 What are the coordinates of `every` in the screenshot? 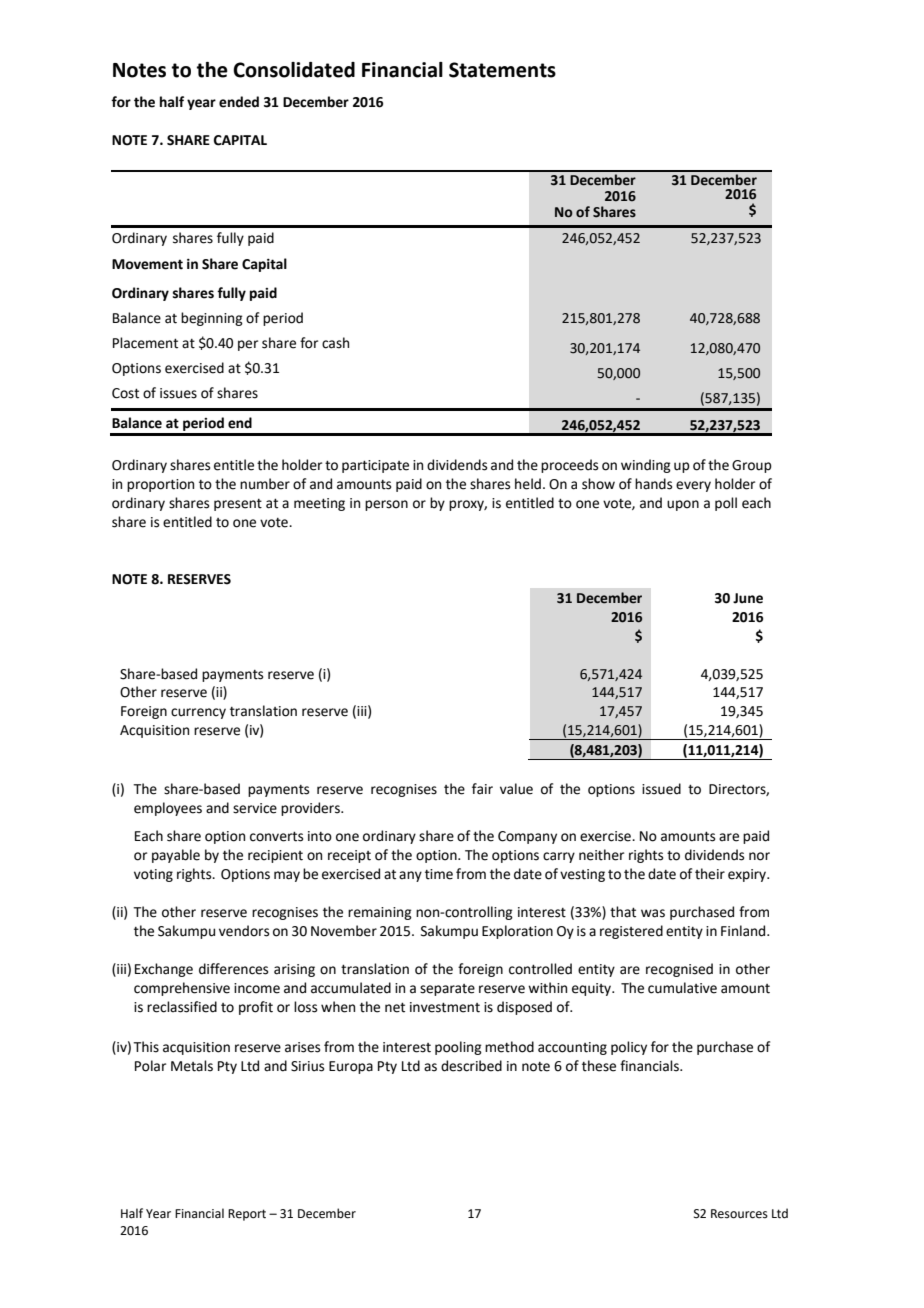 It's located at (693, 486).
